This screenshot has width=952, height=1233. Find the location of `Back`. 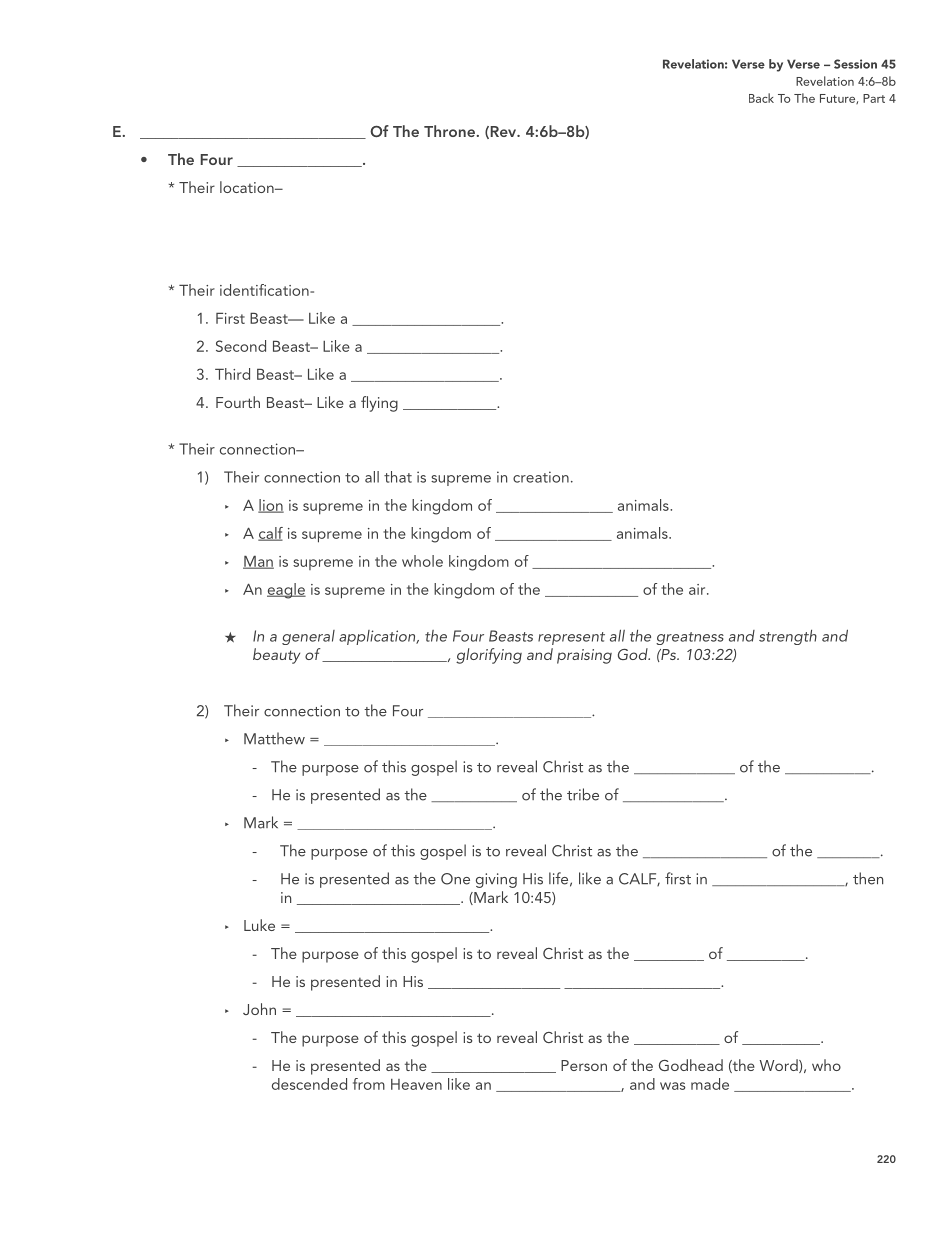

Back is located at coordinates (761, 98).
